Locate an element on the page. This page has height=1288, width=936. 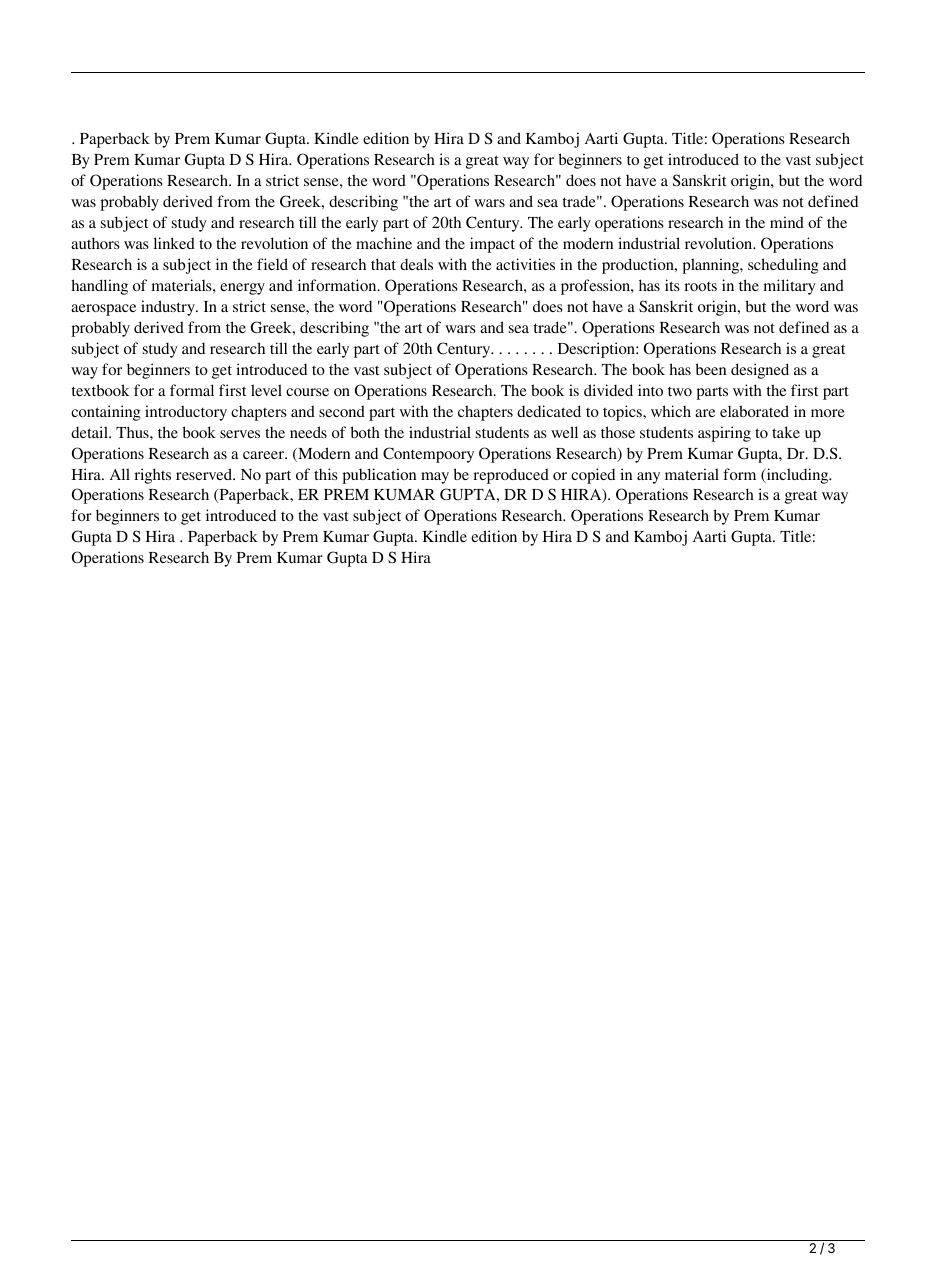
introductory is located at coordinates (186, 413).
